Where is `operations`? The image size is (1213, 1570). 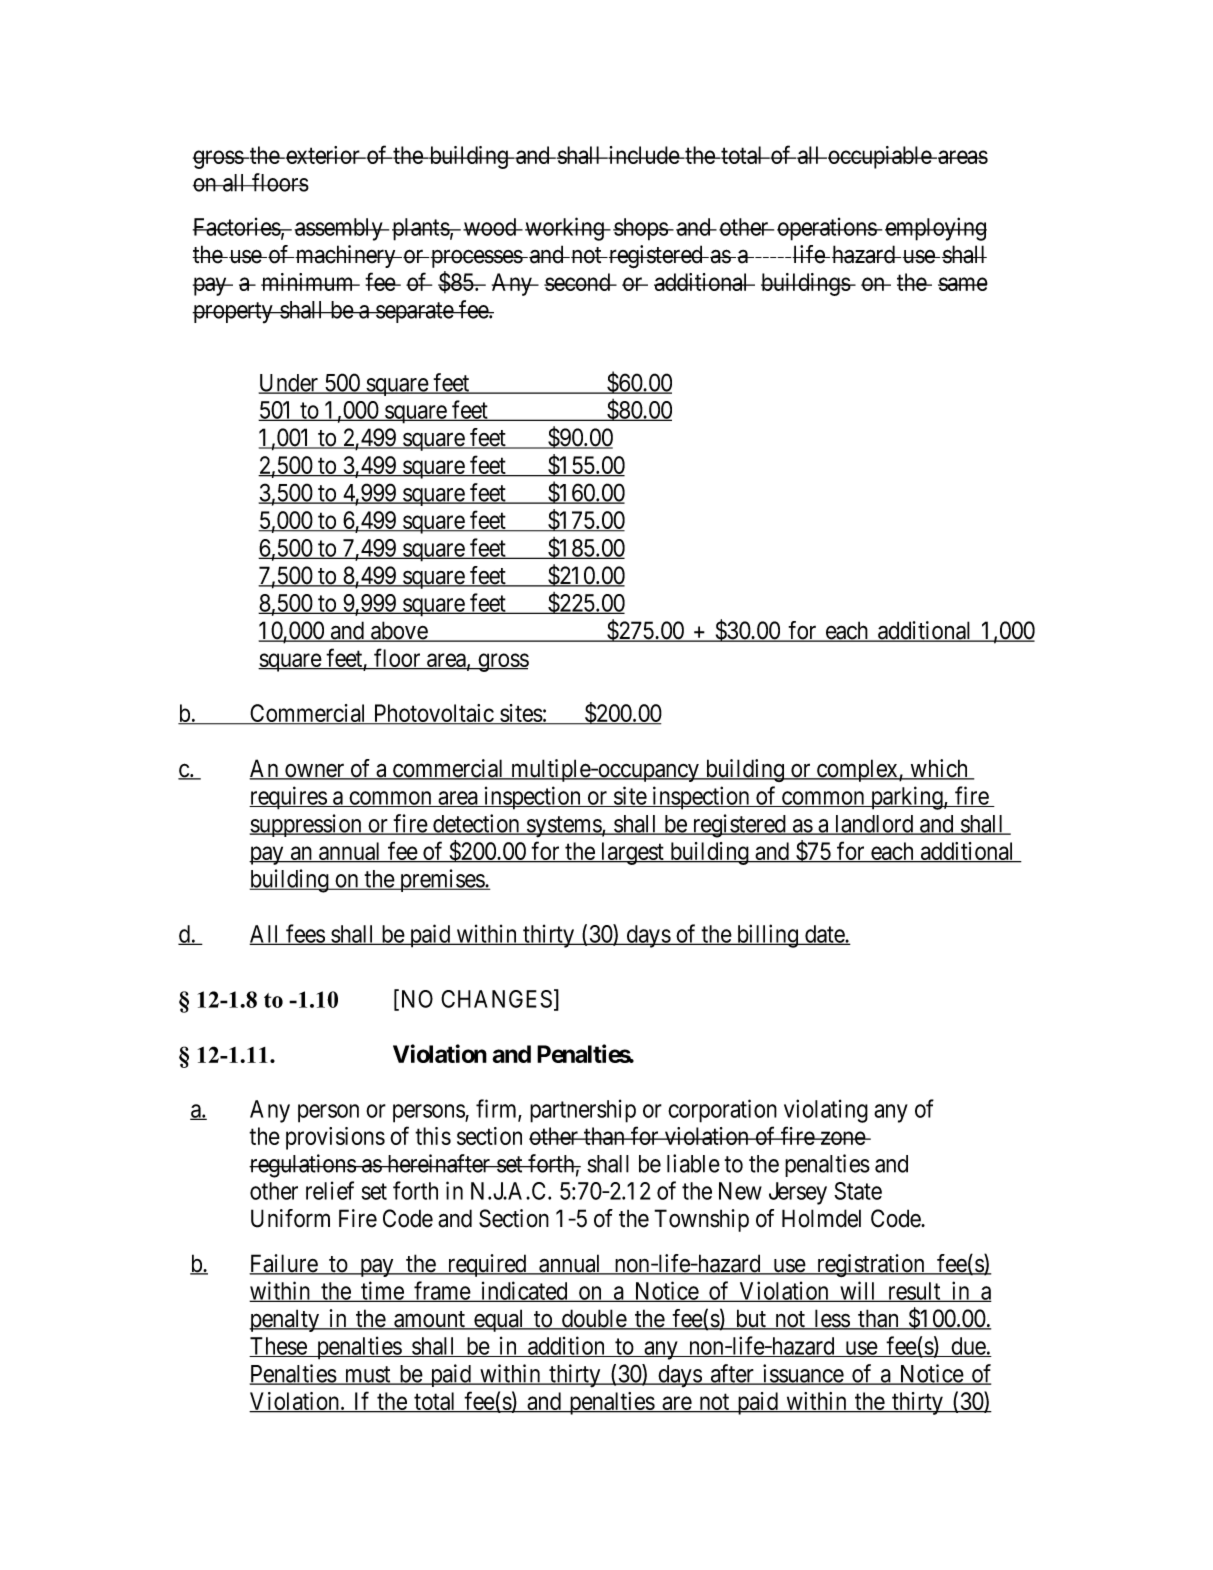
operations is located at coordinates (827, 229).
